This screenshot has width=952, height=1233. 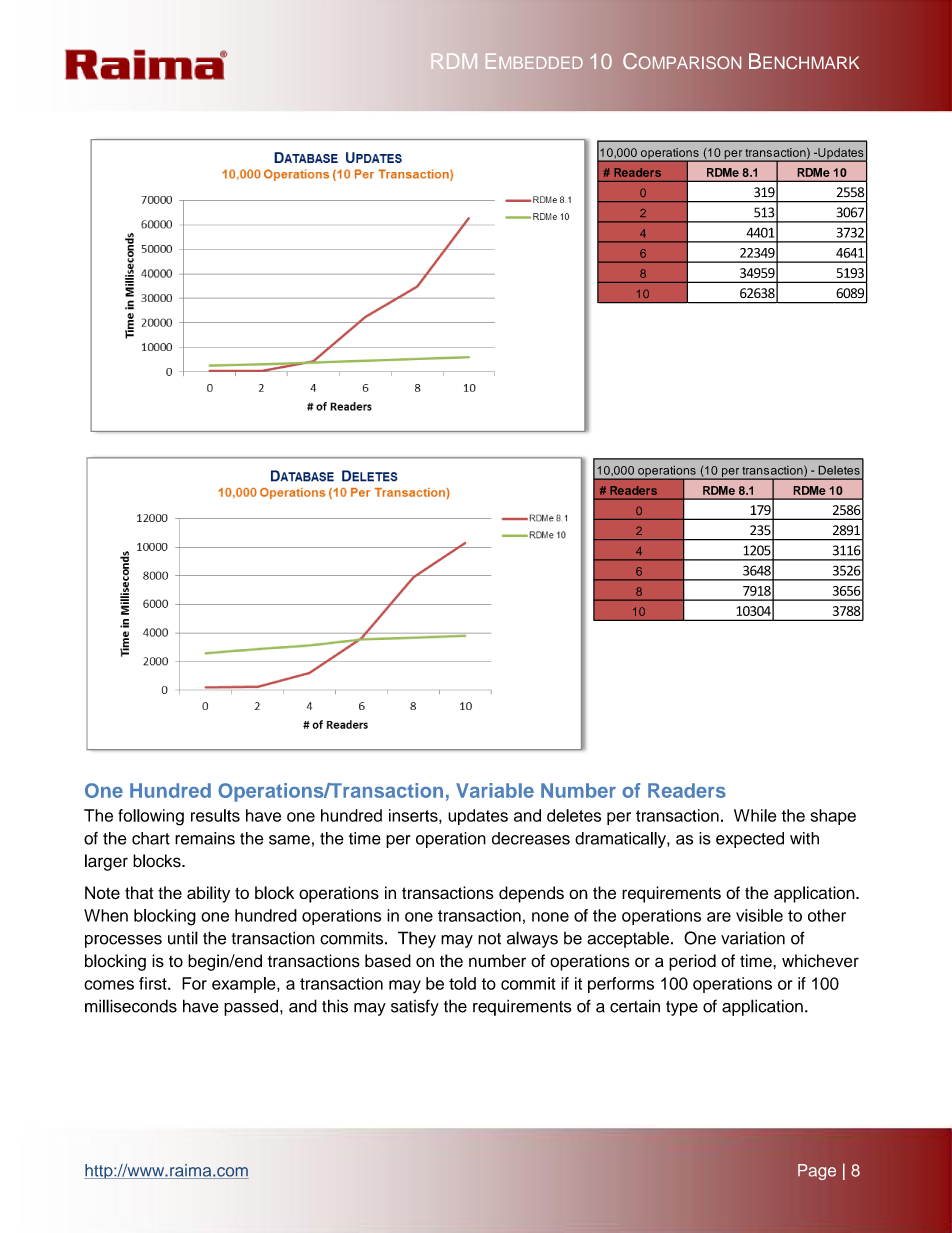 I want to click on type, so click(x=682, y=1008).
